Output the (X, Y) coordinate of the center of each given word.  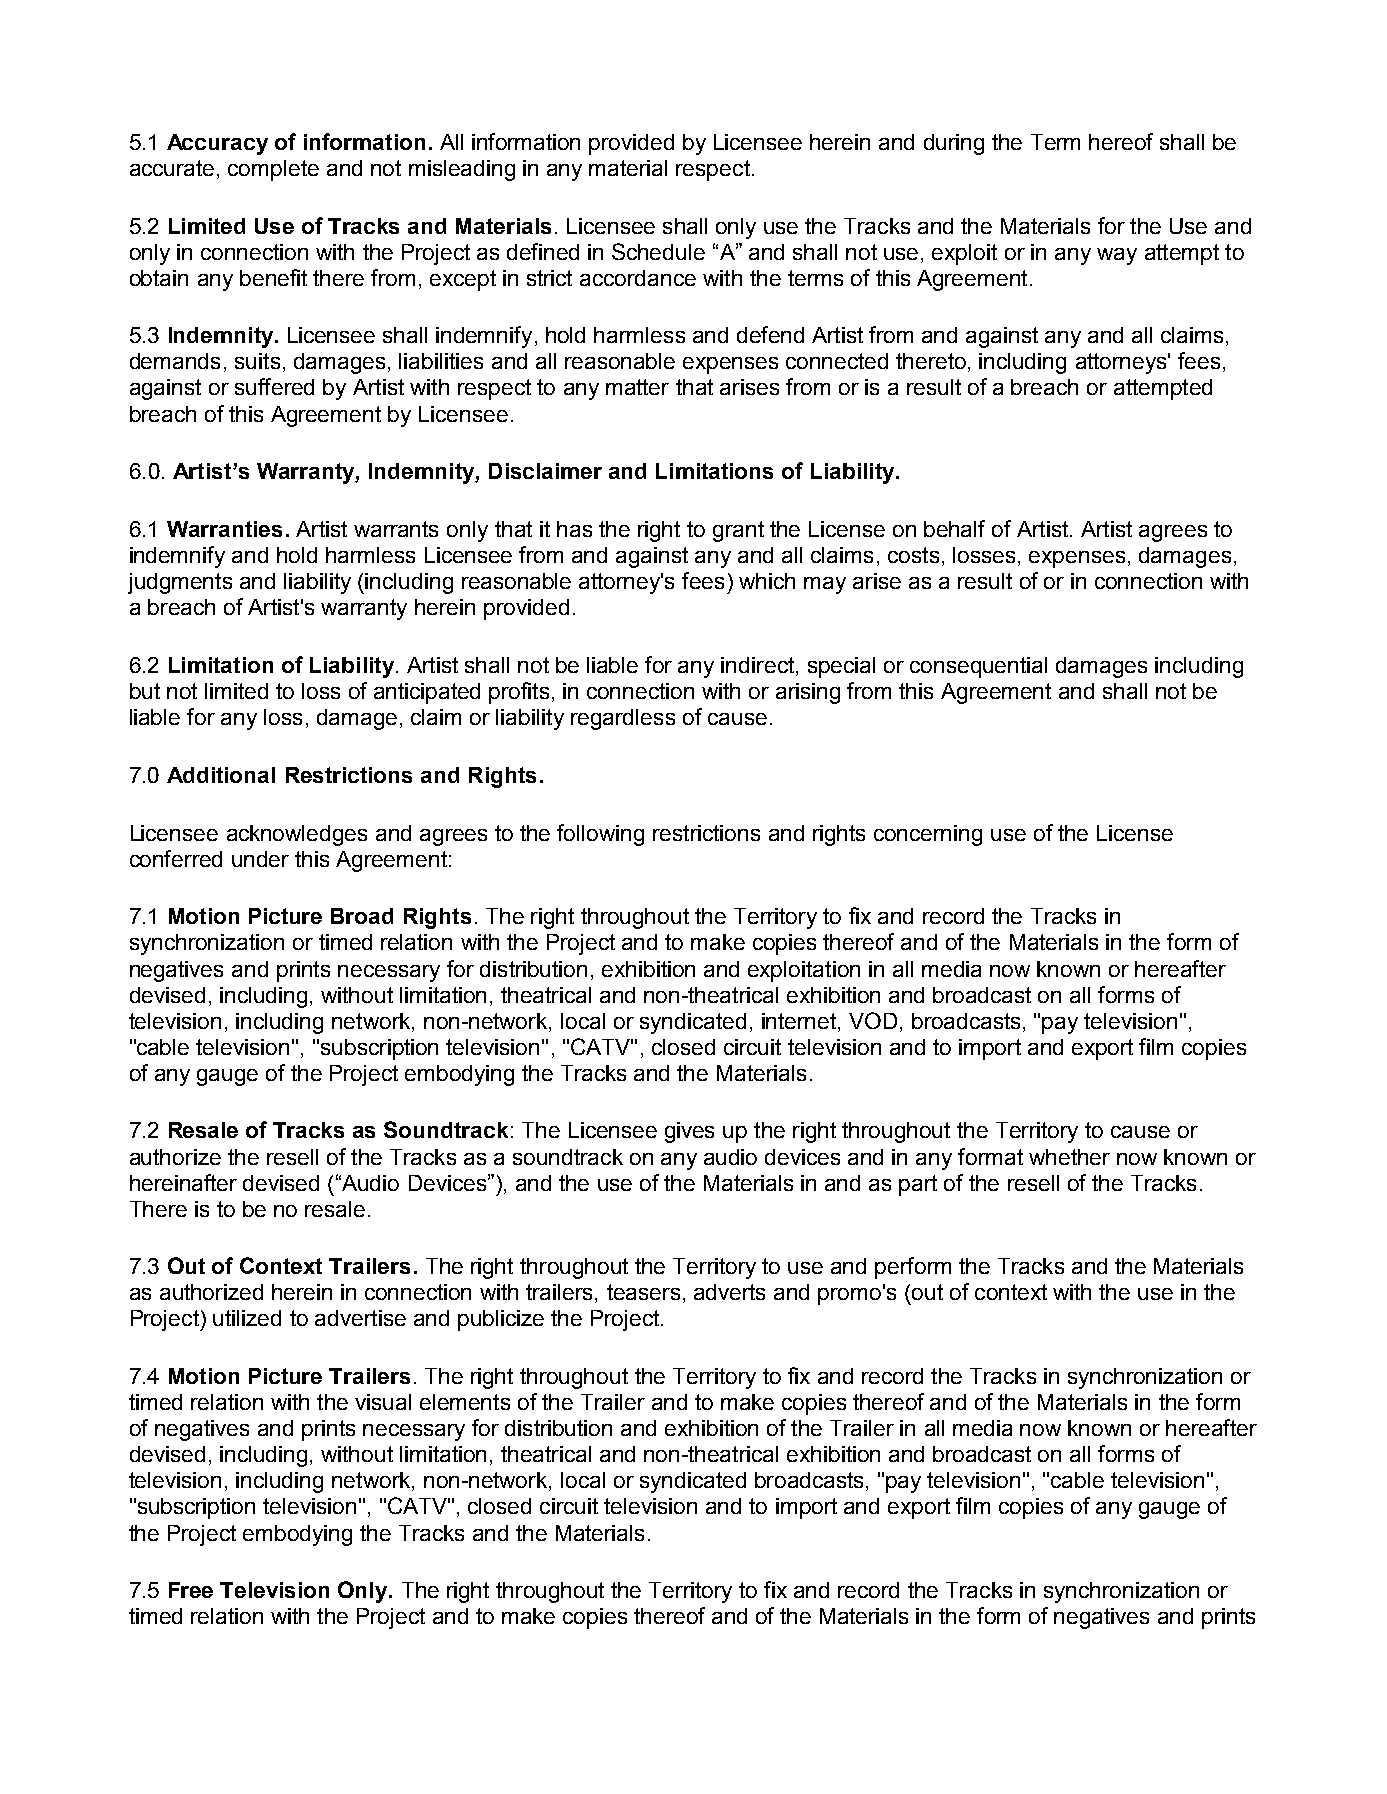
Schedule (658, 251)
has (574, 529)
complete (273, 170)
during (954, 144)
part (918, 1185)
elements (465, 1402)
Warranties (224, 529)
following (600, 835)
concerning (928, 835)
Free (191, 1590)
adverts (729, 1292)
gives (689, 1132)
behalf (954, 528)
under (260, 859)
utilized (247, 1318)
